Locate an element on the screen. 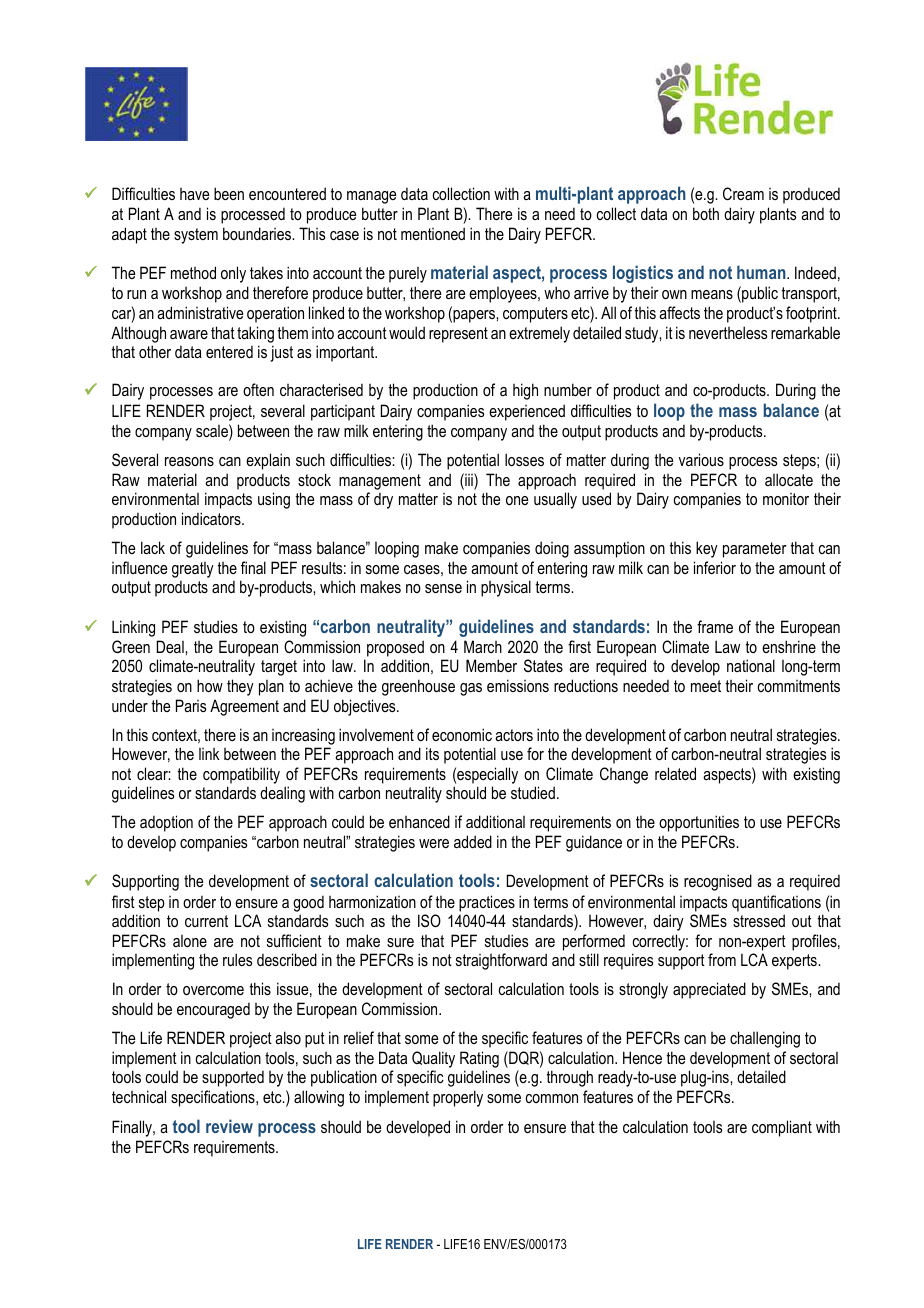 The height and width of the screenshot is (1308, 924). mentioned is located at coordinates (433, 233).
